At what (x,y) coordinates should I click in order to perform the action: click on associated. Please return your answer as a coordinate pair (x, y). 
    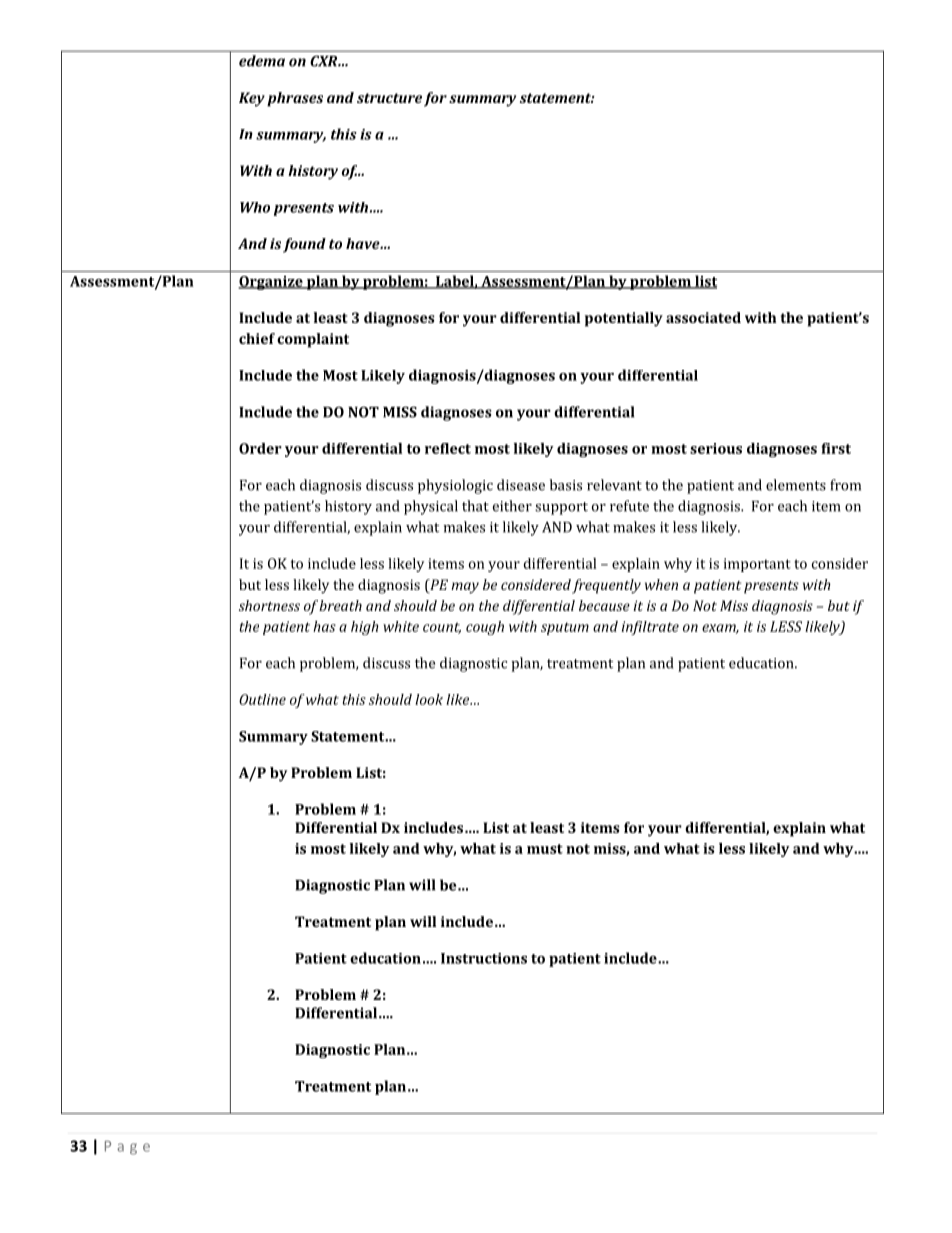
    Looking at the image, I should click on (703, 317).
